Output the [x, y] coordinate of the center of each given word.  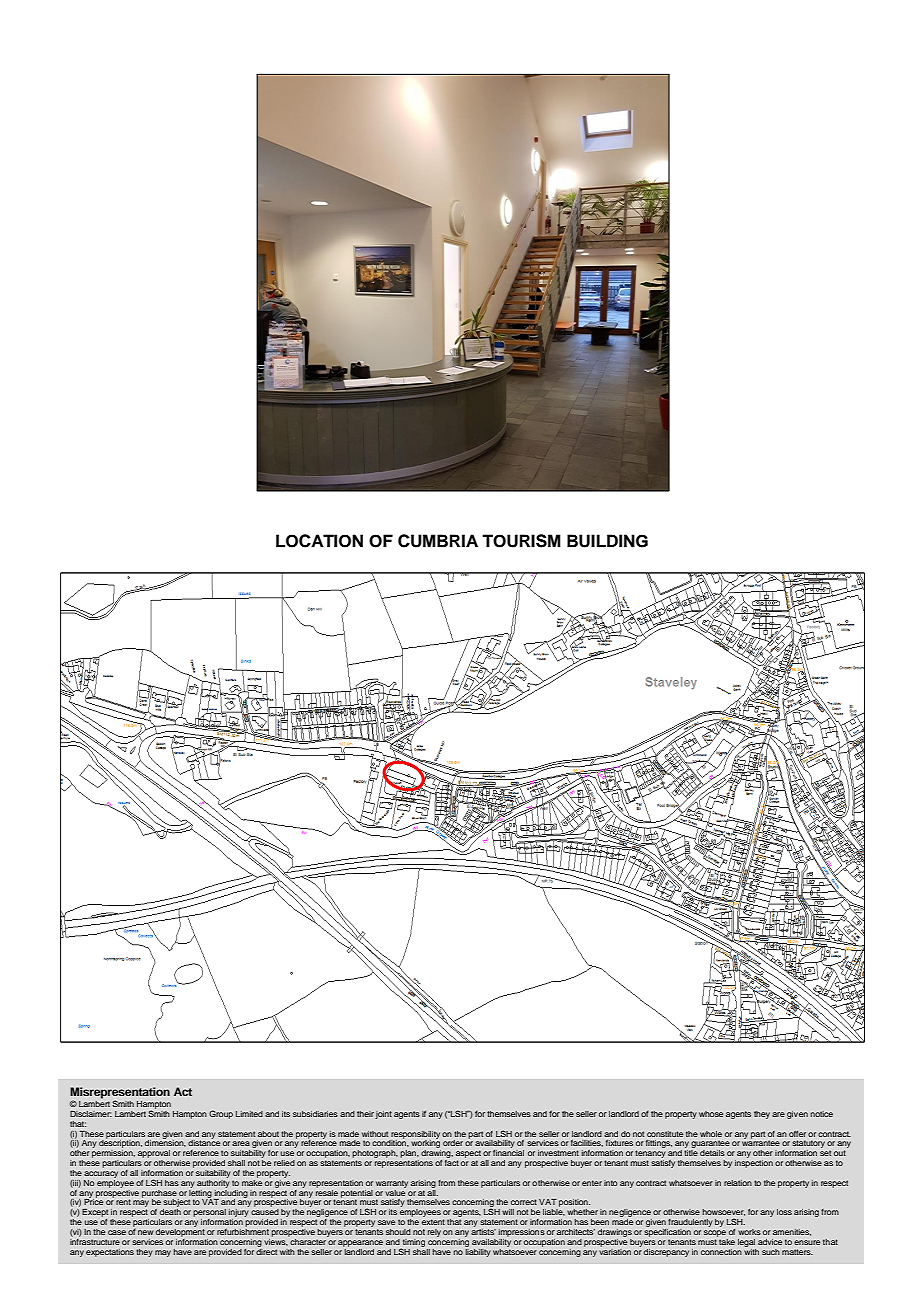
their [365, 1114]
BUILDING [607, 541]
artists [483, 1230]
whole [711, 1134]
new [146, 1232]
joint [383, 1115]
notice [822, 1114]
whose [711, 1114]
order [453, 1143]
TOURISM [521, 541]
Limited [249, 1114]
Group [221, 1114]
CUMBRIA [438, 541]
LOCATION [319, 541]
